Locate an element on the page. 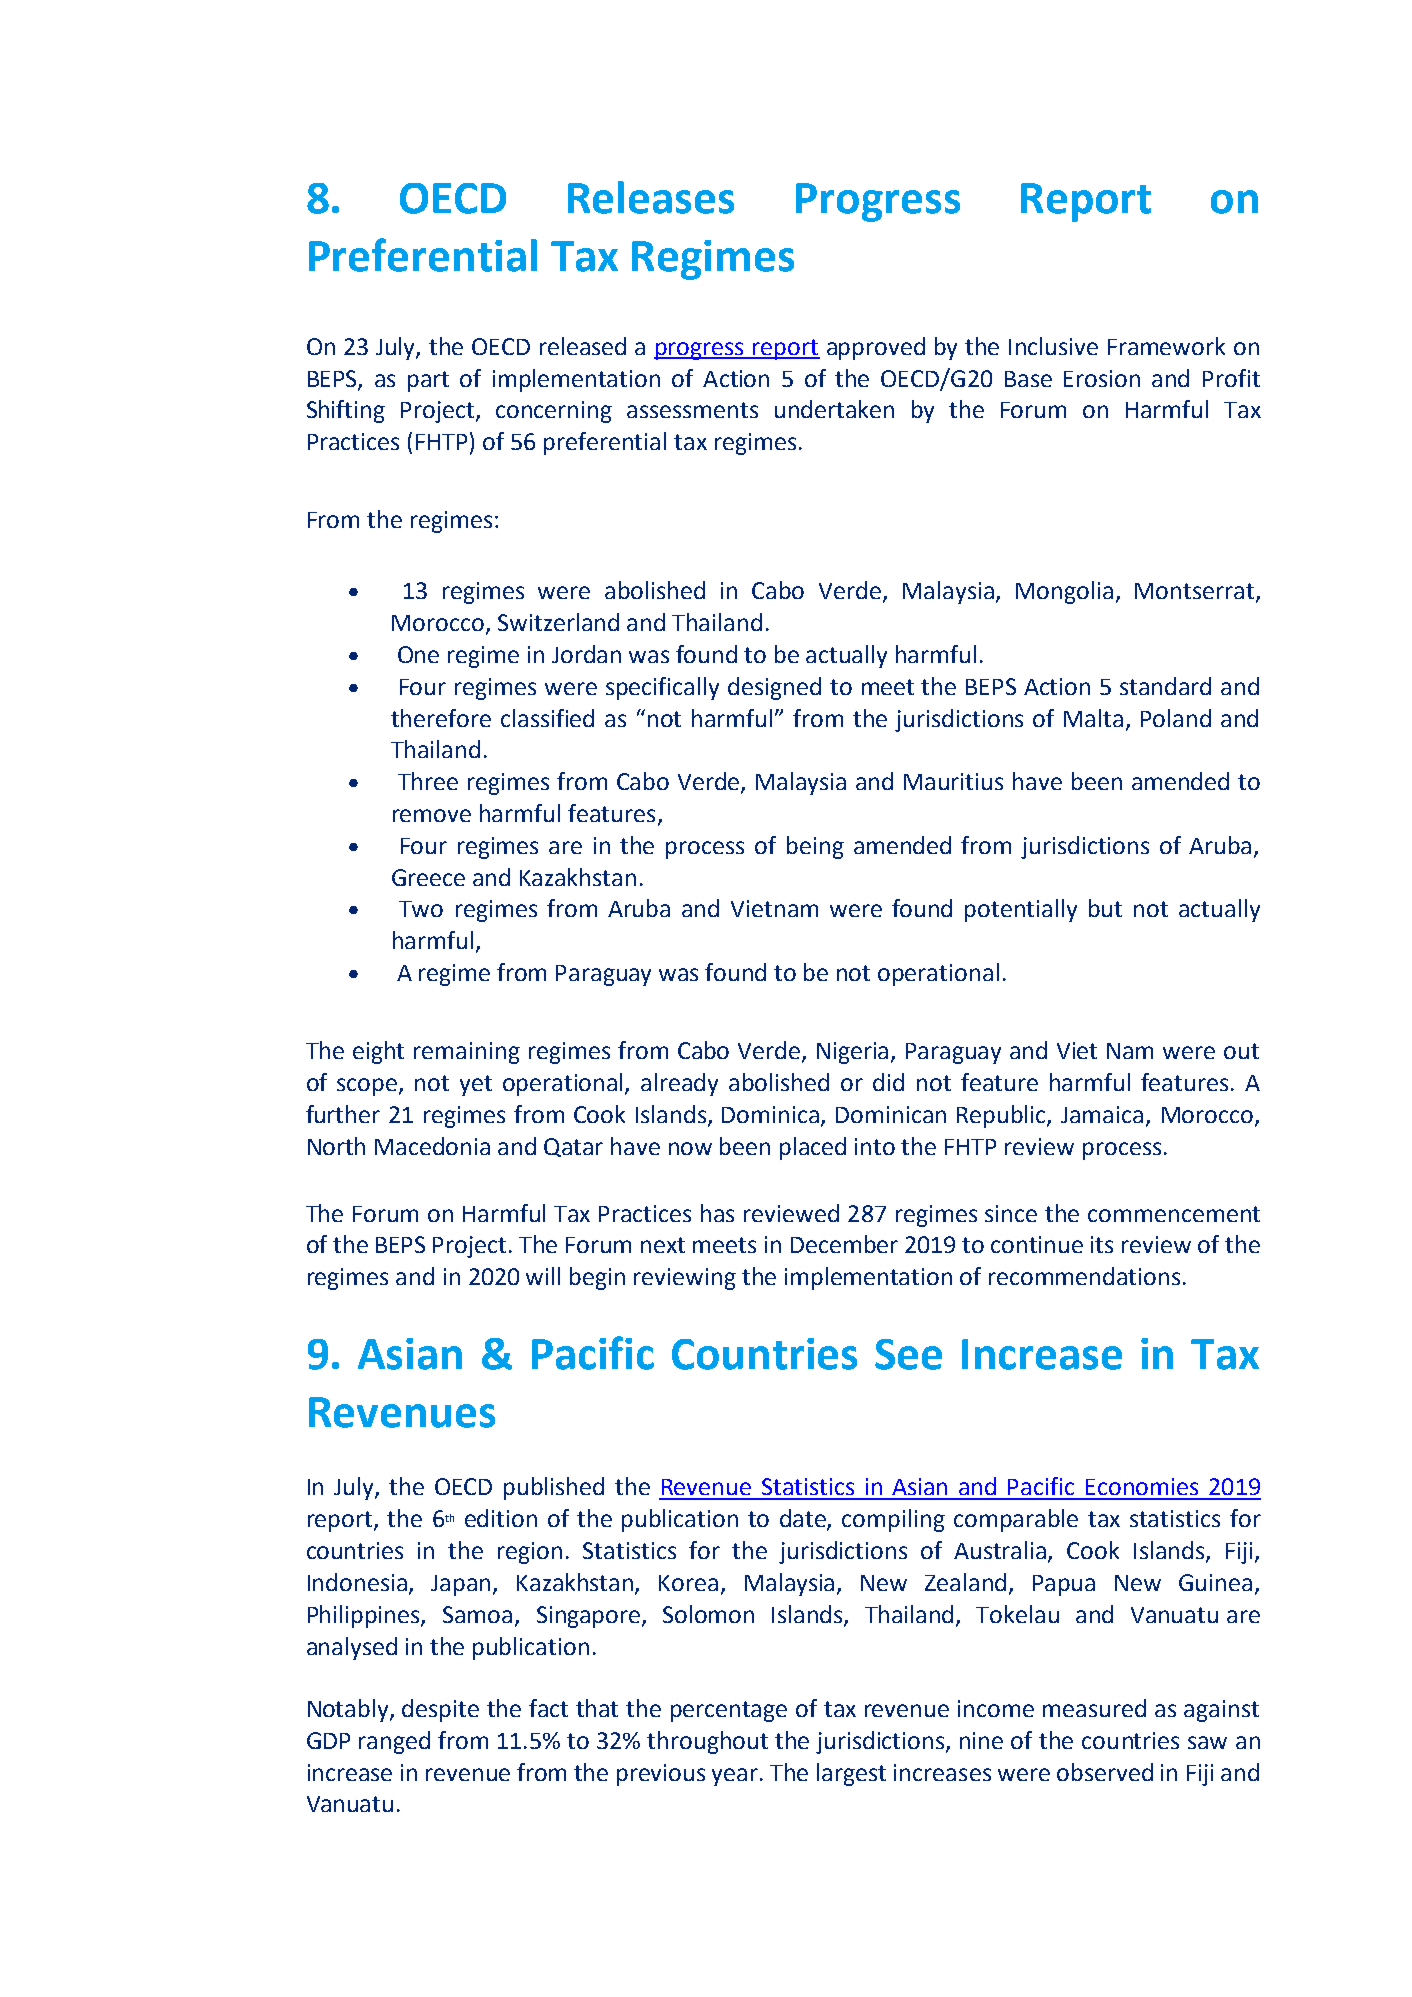 The width and height of the document is (1412, 1997). Framework is located at coordinates (1166, 346).
